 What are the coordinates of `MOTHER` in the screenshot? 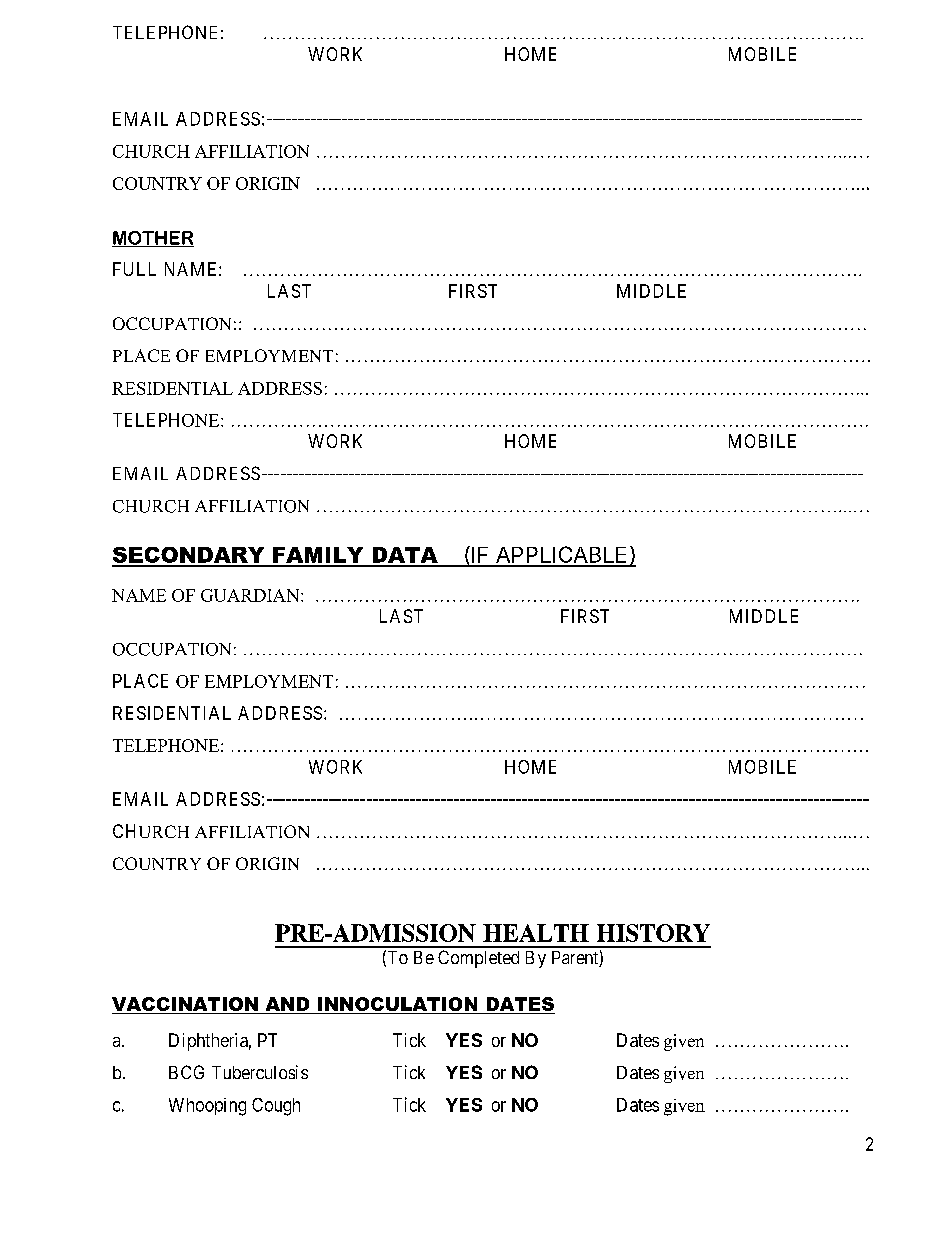 It's located at (153, 239).
